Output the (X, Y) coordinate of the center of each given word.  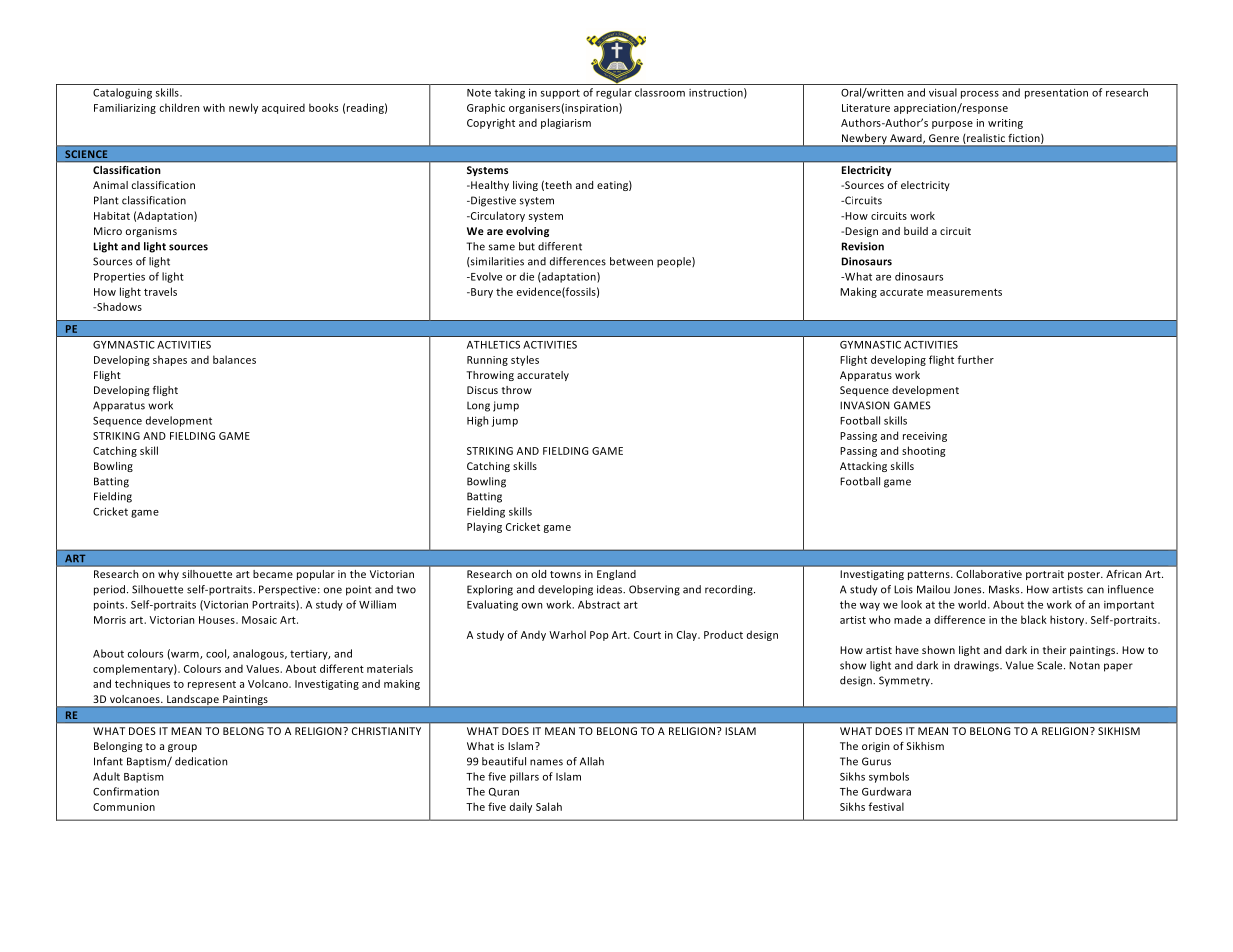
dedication (201, 761)
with (214, 107)
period (111, 590)
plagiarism (566, 123)
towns (565, 574)
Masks (1005, 589)
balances (234, 359)
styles (525, 360)
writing (1005, 124)
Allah (592, 761)
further (975, 359)
